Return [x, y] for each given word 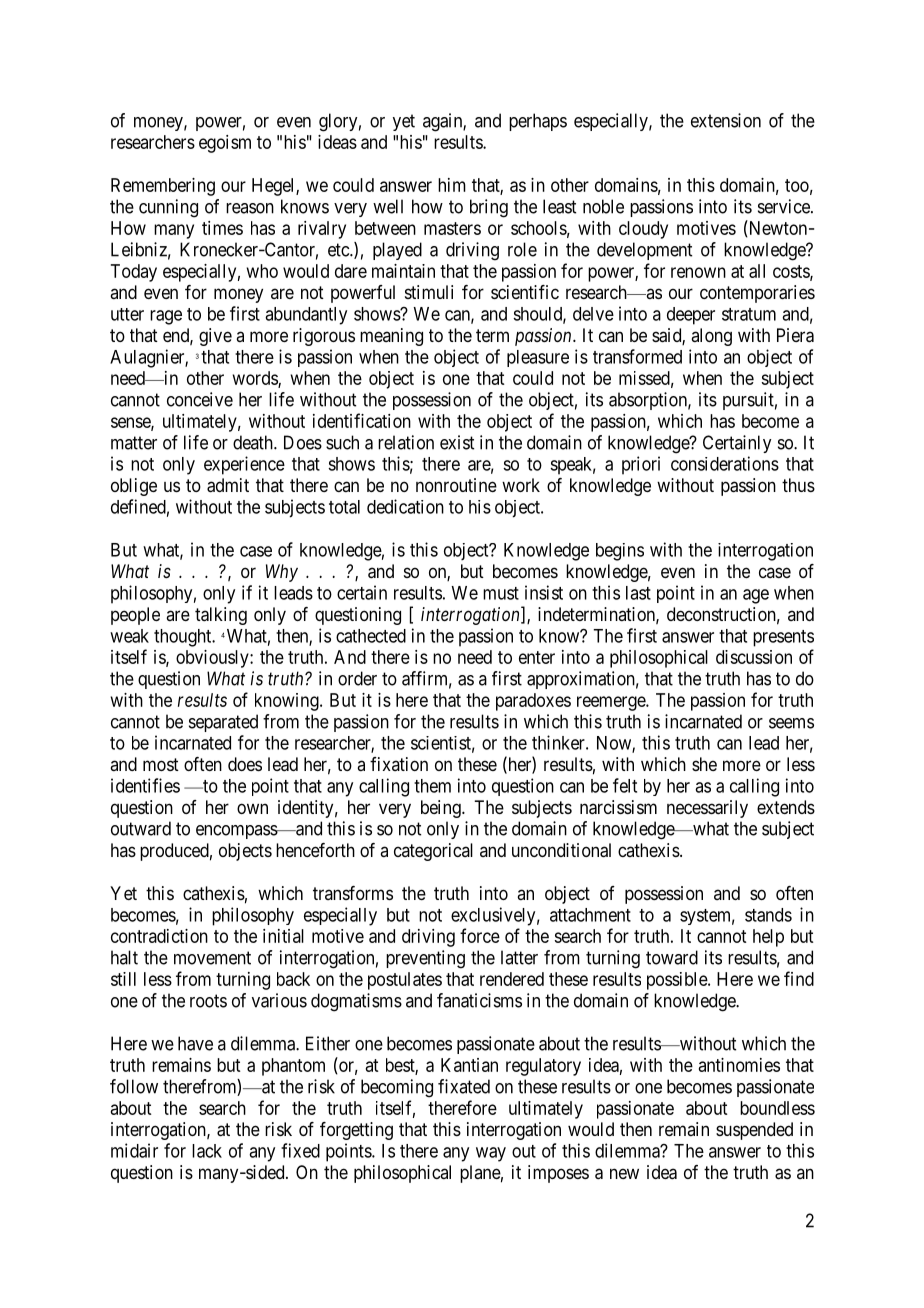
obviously [213, 659]
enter [537, 657]
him [452, 185]
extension [726, 120]
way [491, 1154]
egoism [225, 144]
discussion [754, 657]
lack [207, 1151]
